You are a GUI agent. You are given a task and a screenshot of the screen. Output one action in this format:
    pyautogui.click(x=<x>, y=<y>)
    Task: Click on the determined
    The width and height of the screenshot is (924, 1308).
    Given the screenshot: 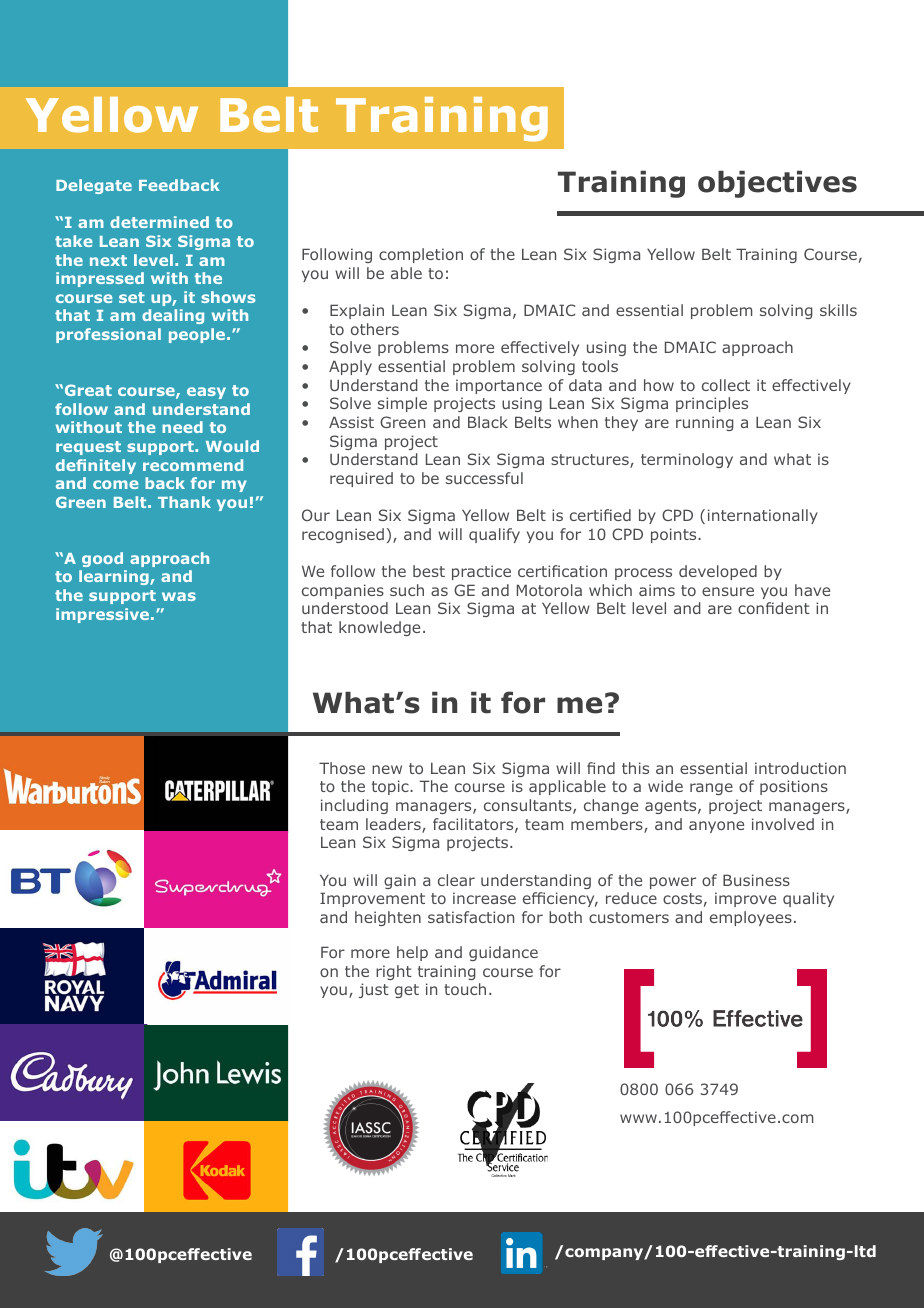 What is the action you would take?
    pyautogui.click(x=159, y=222)
